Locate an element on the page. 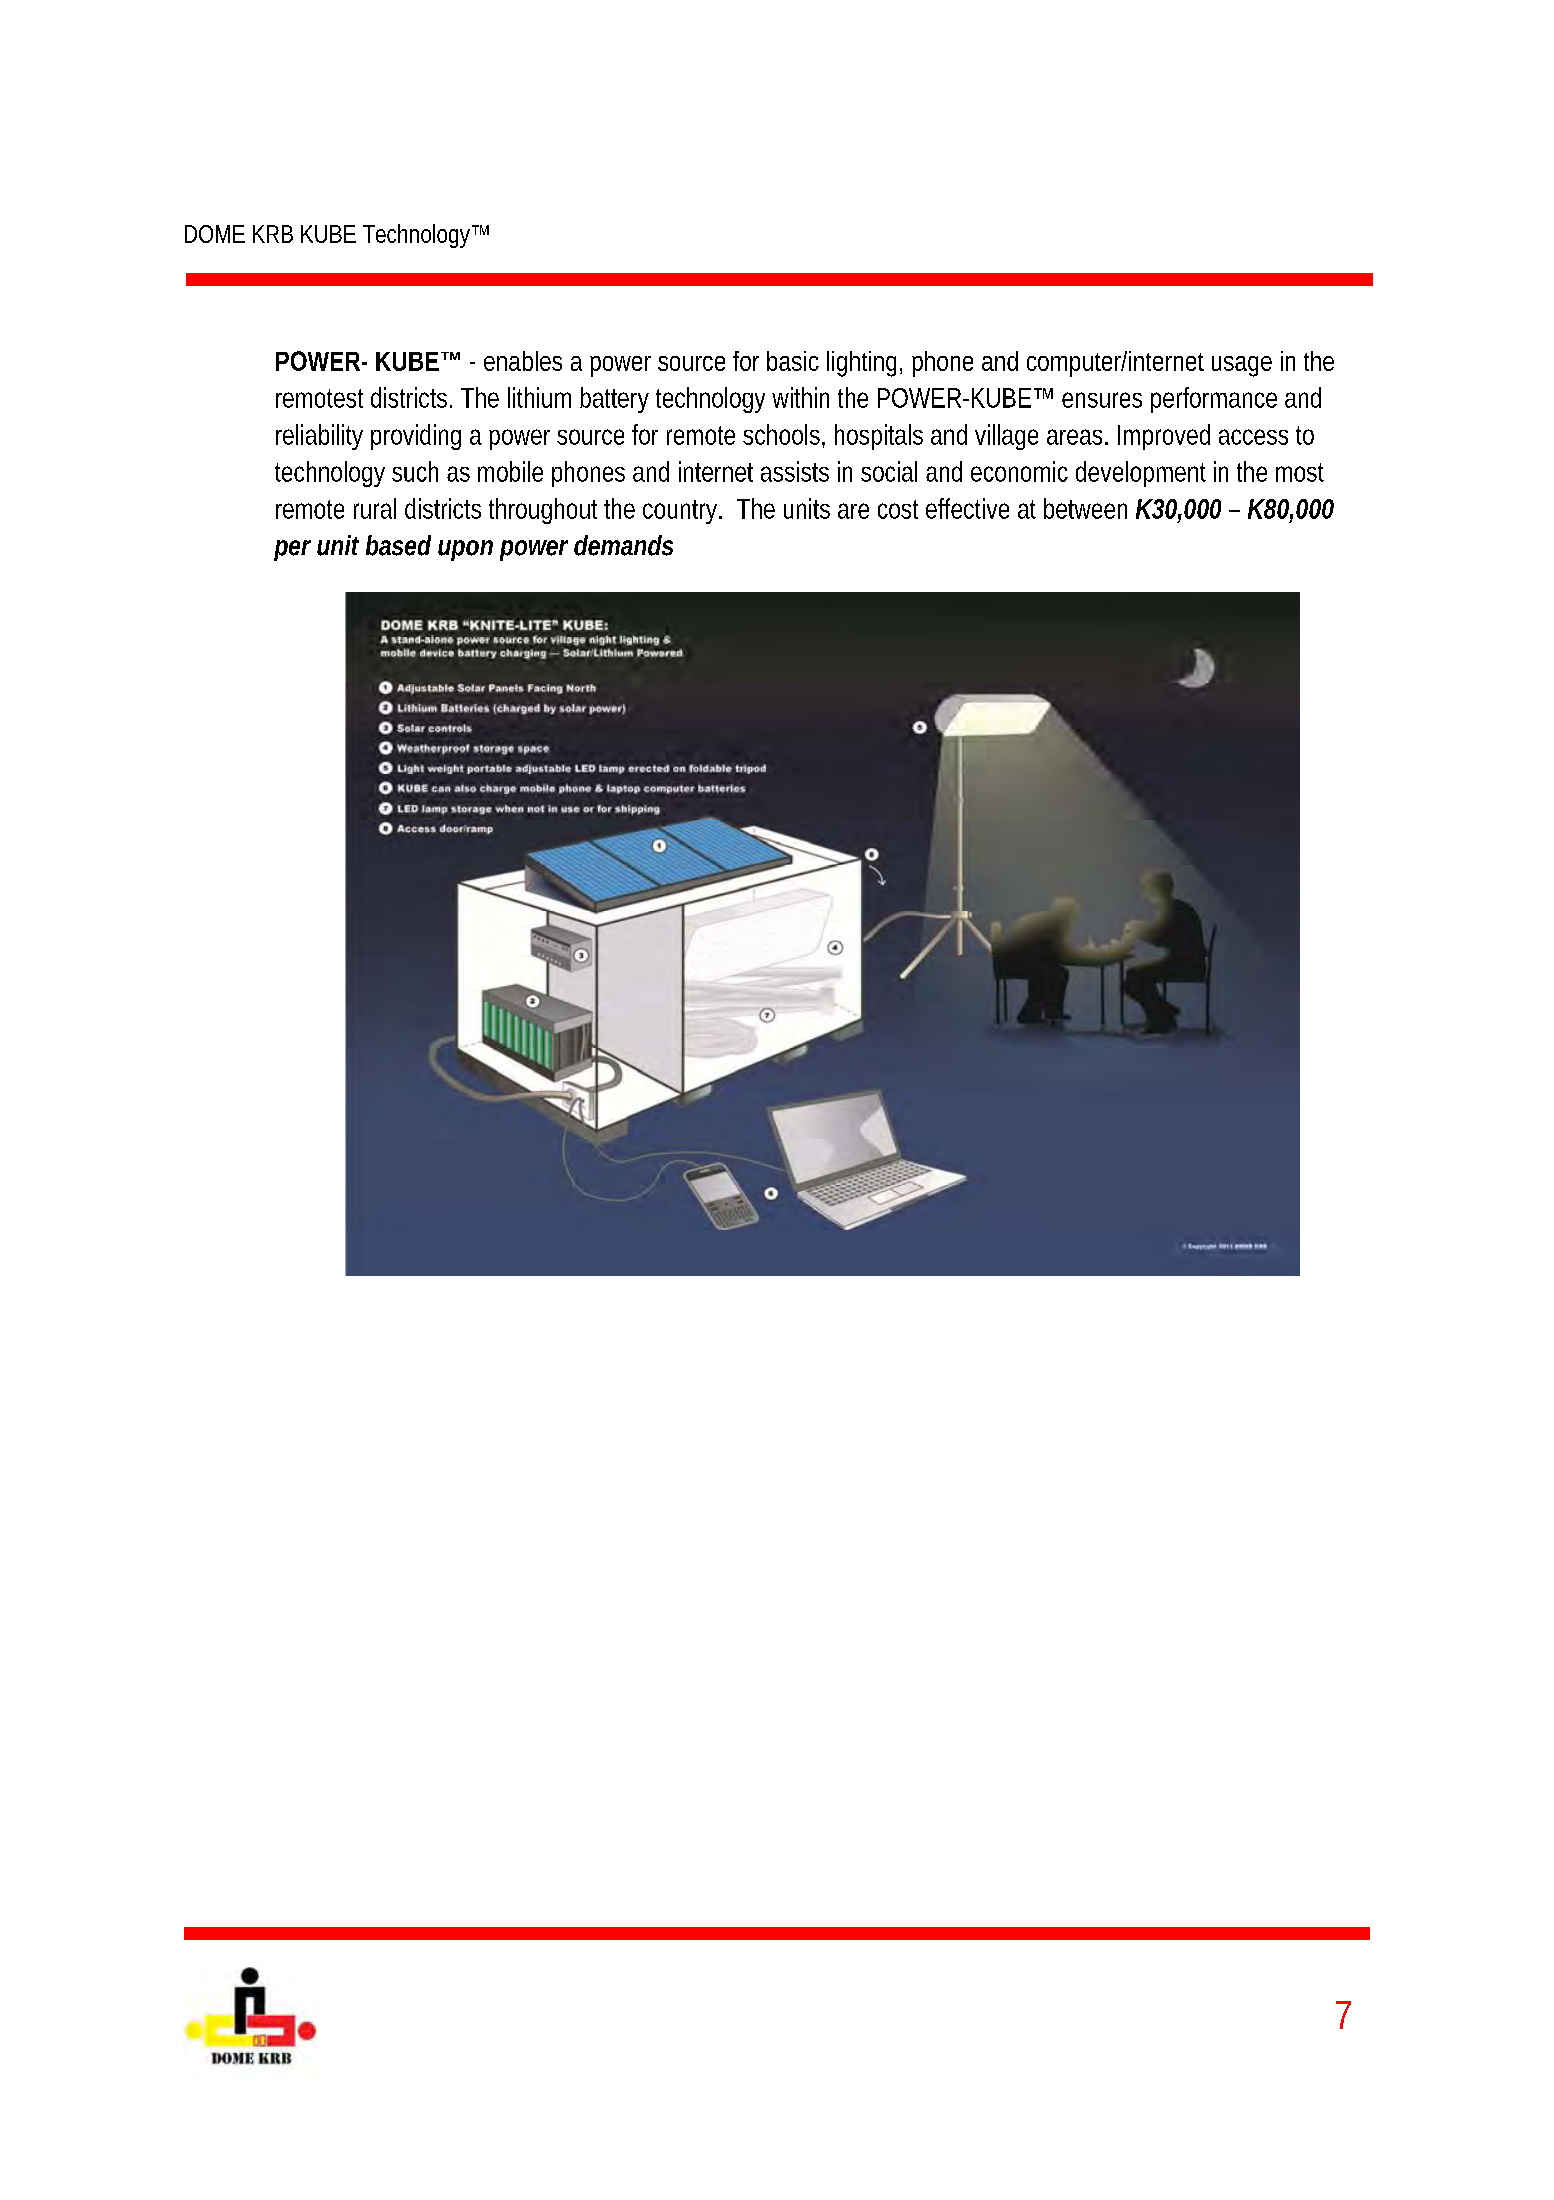  demands is located at coordinates (623, 545).
